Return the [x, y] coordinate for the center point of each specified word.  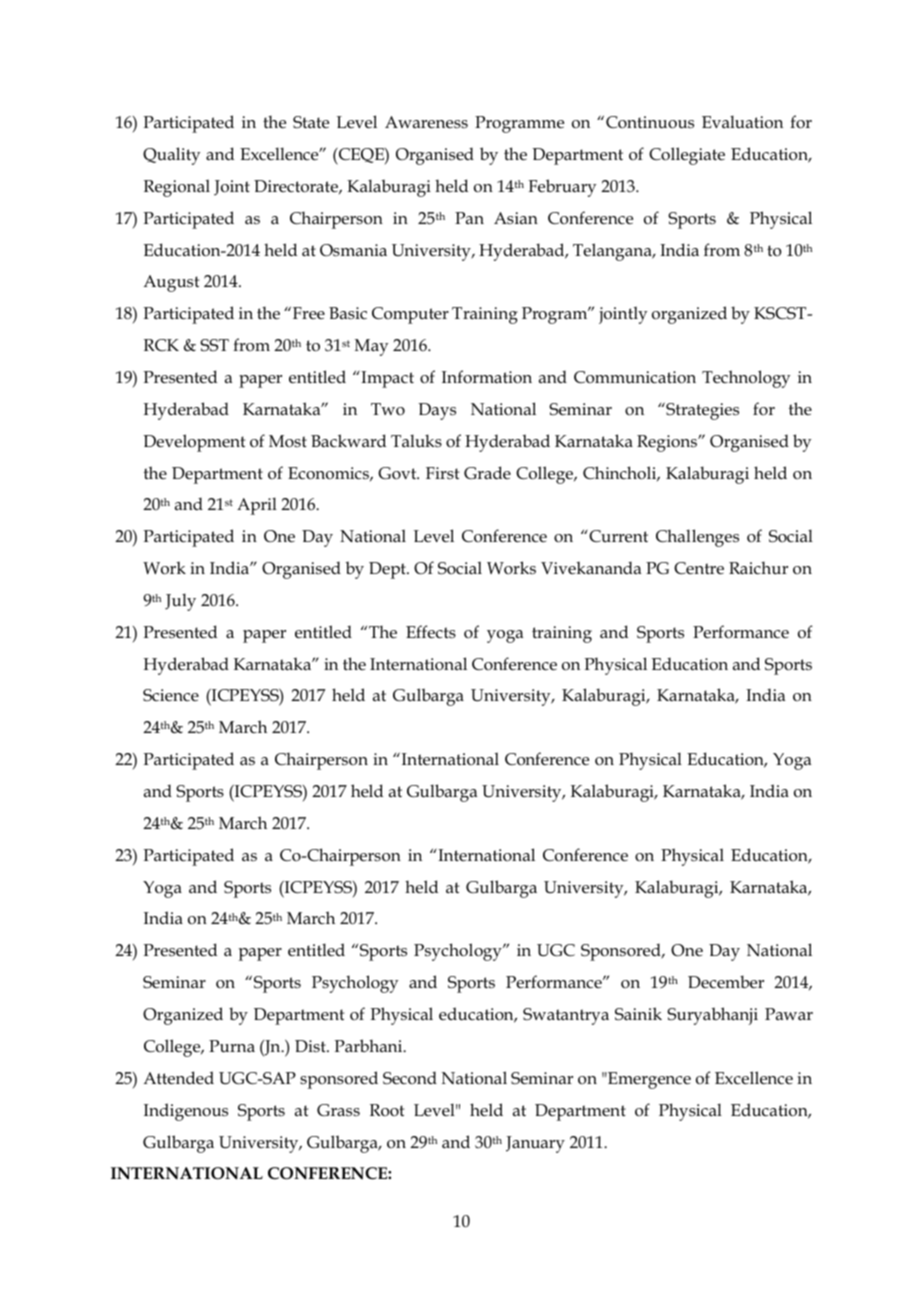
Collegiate [687, 156]
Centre [699, 568]
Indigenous [186, 1112]
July [180, 602]
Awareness [426, 122]
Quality [172, 156]
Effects [431, 632]
